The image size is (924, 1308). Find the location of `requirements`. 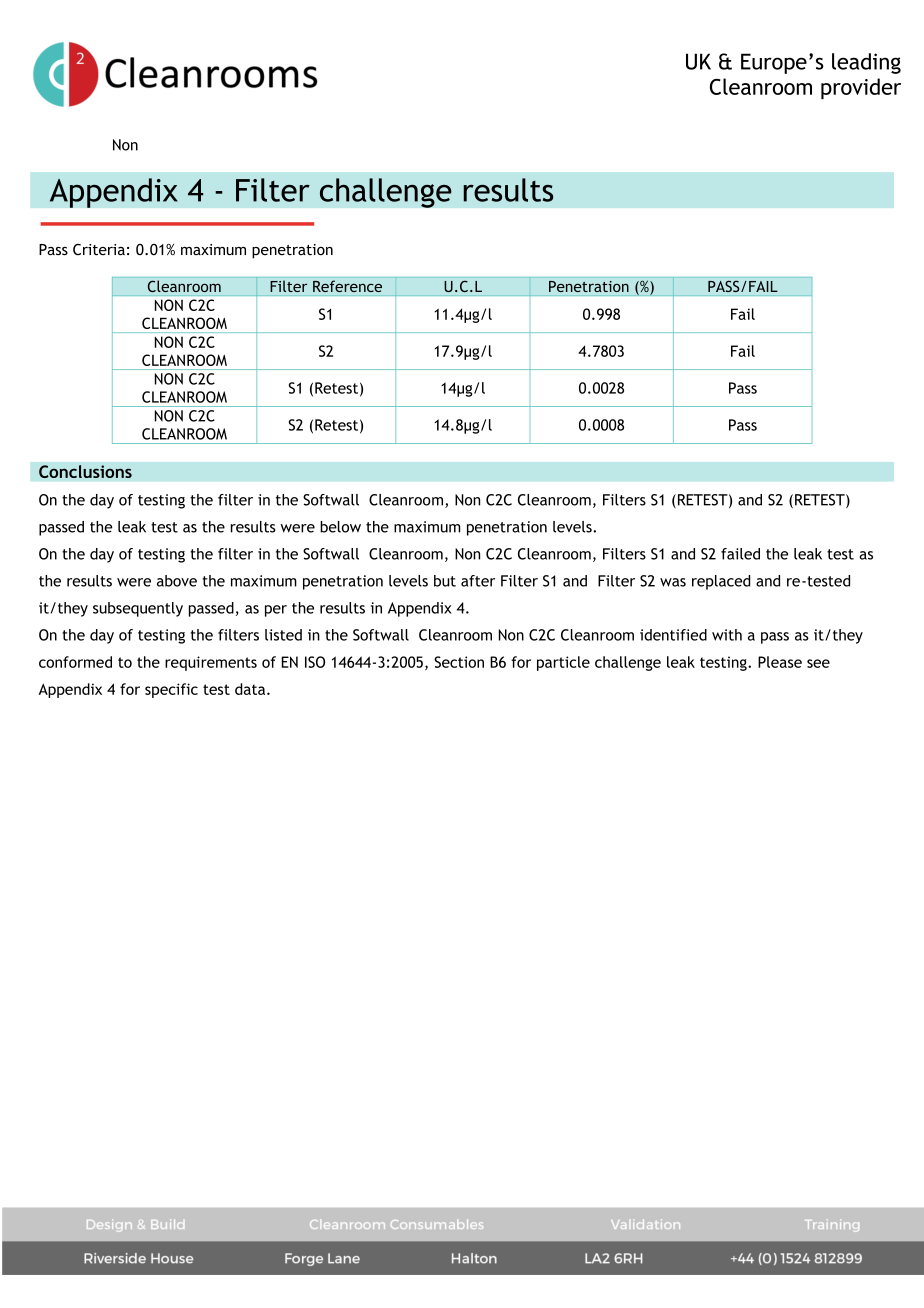

requirements is located at coordinates (211, 663).
